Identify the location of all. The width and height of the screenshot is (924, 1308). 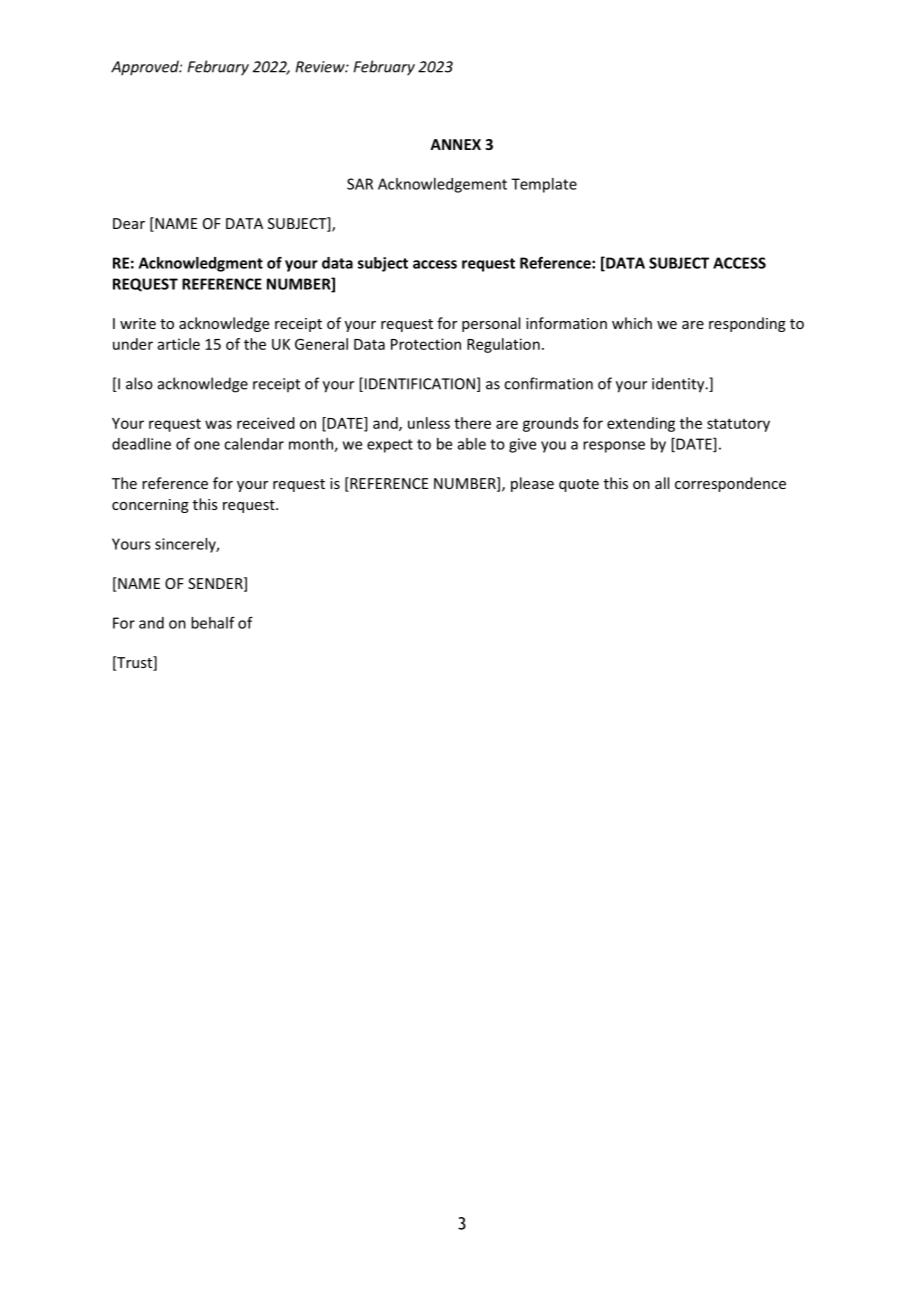
(662, 483).
